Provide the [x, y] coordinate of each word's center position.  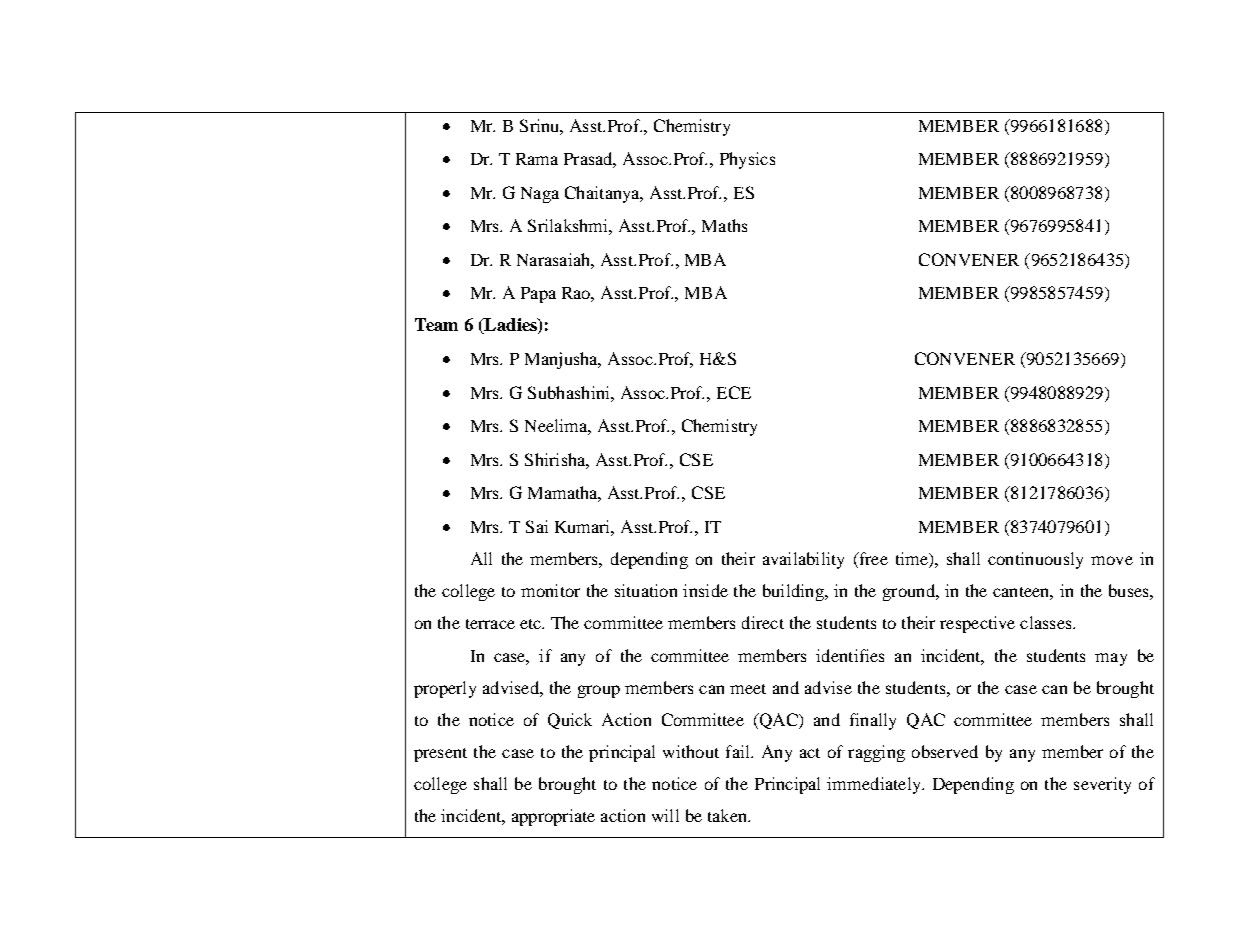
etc [532, 624]
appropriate [553, 817]
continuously [1035, 560]
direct [763, 622]
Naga [540, 195]
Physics [747, 160]
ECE [734, 392]
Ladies [510, 326]
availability [803, 560]
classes [1047, 622]
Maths [724, 225]
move [1112, 560]
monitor [550, 590]
